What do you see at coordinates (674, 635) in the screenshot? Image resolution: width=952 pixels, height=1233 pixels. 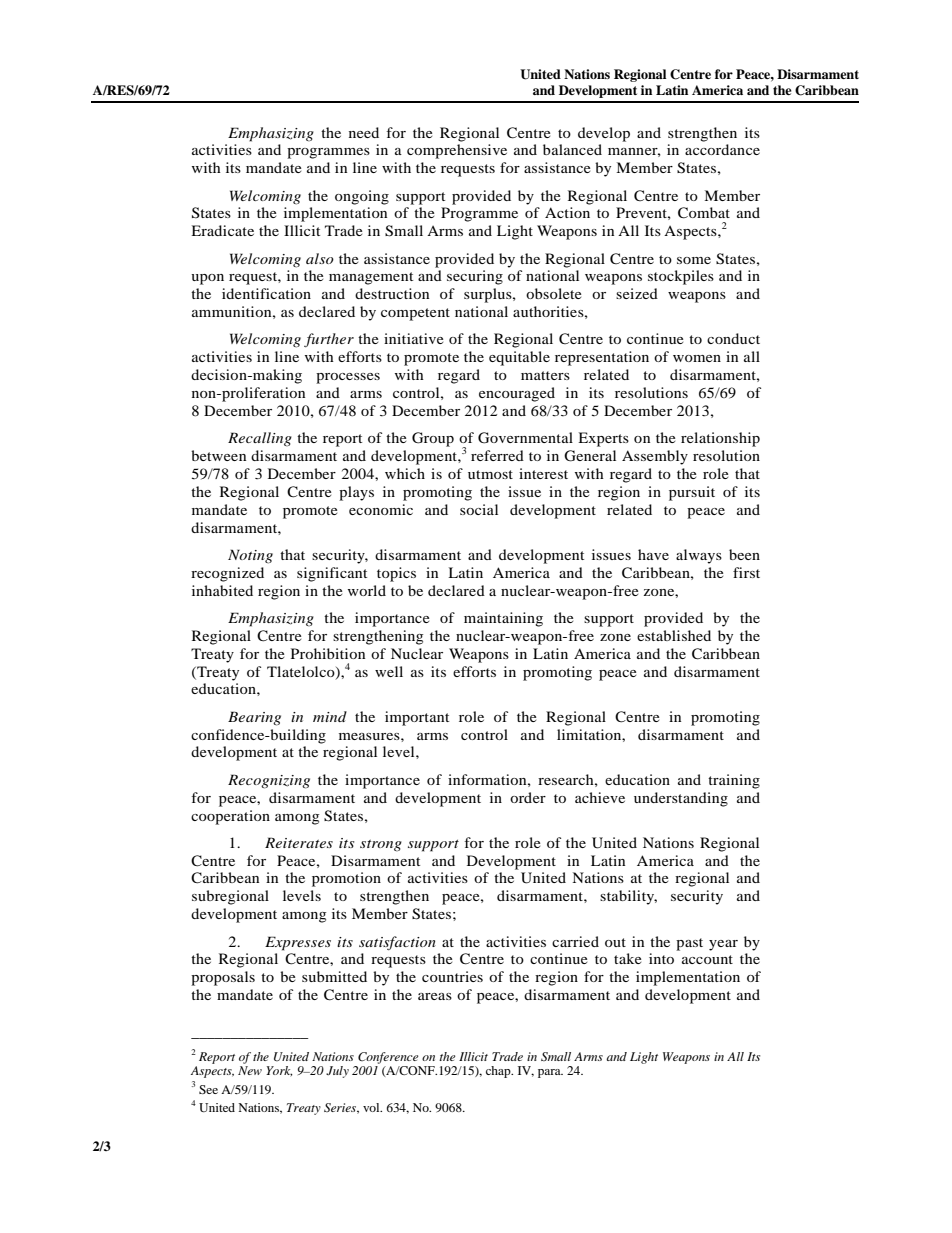 I see `established` at bounding box center [674, 635].
